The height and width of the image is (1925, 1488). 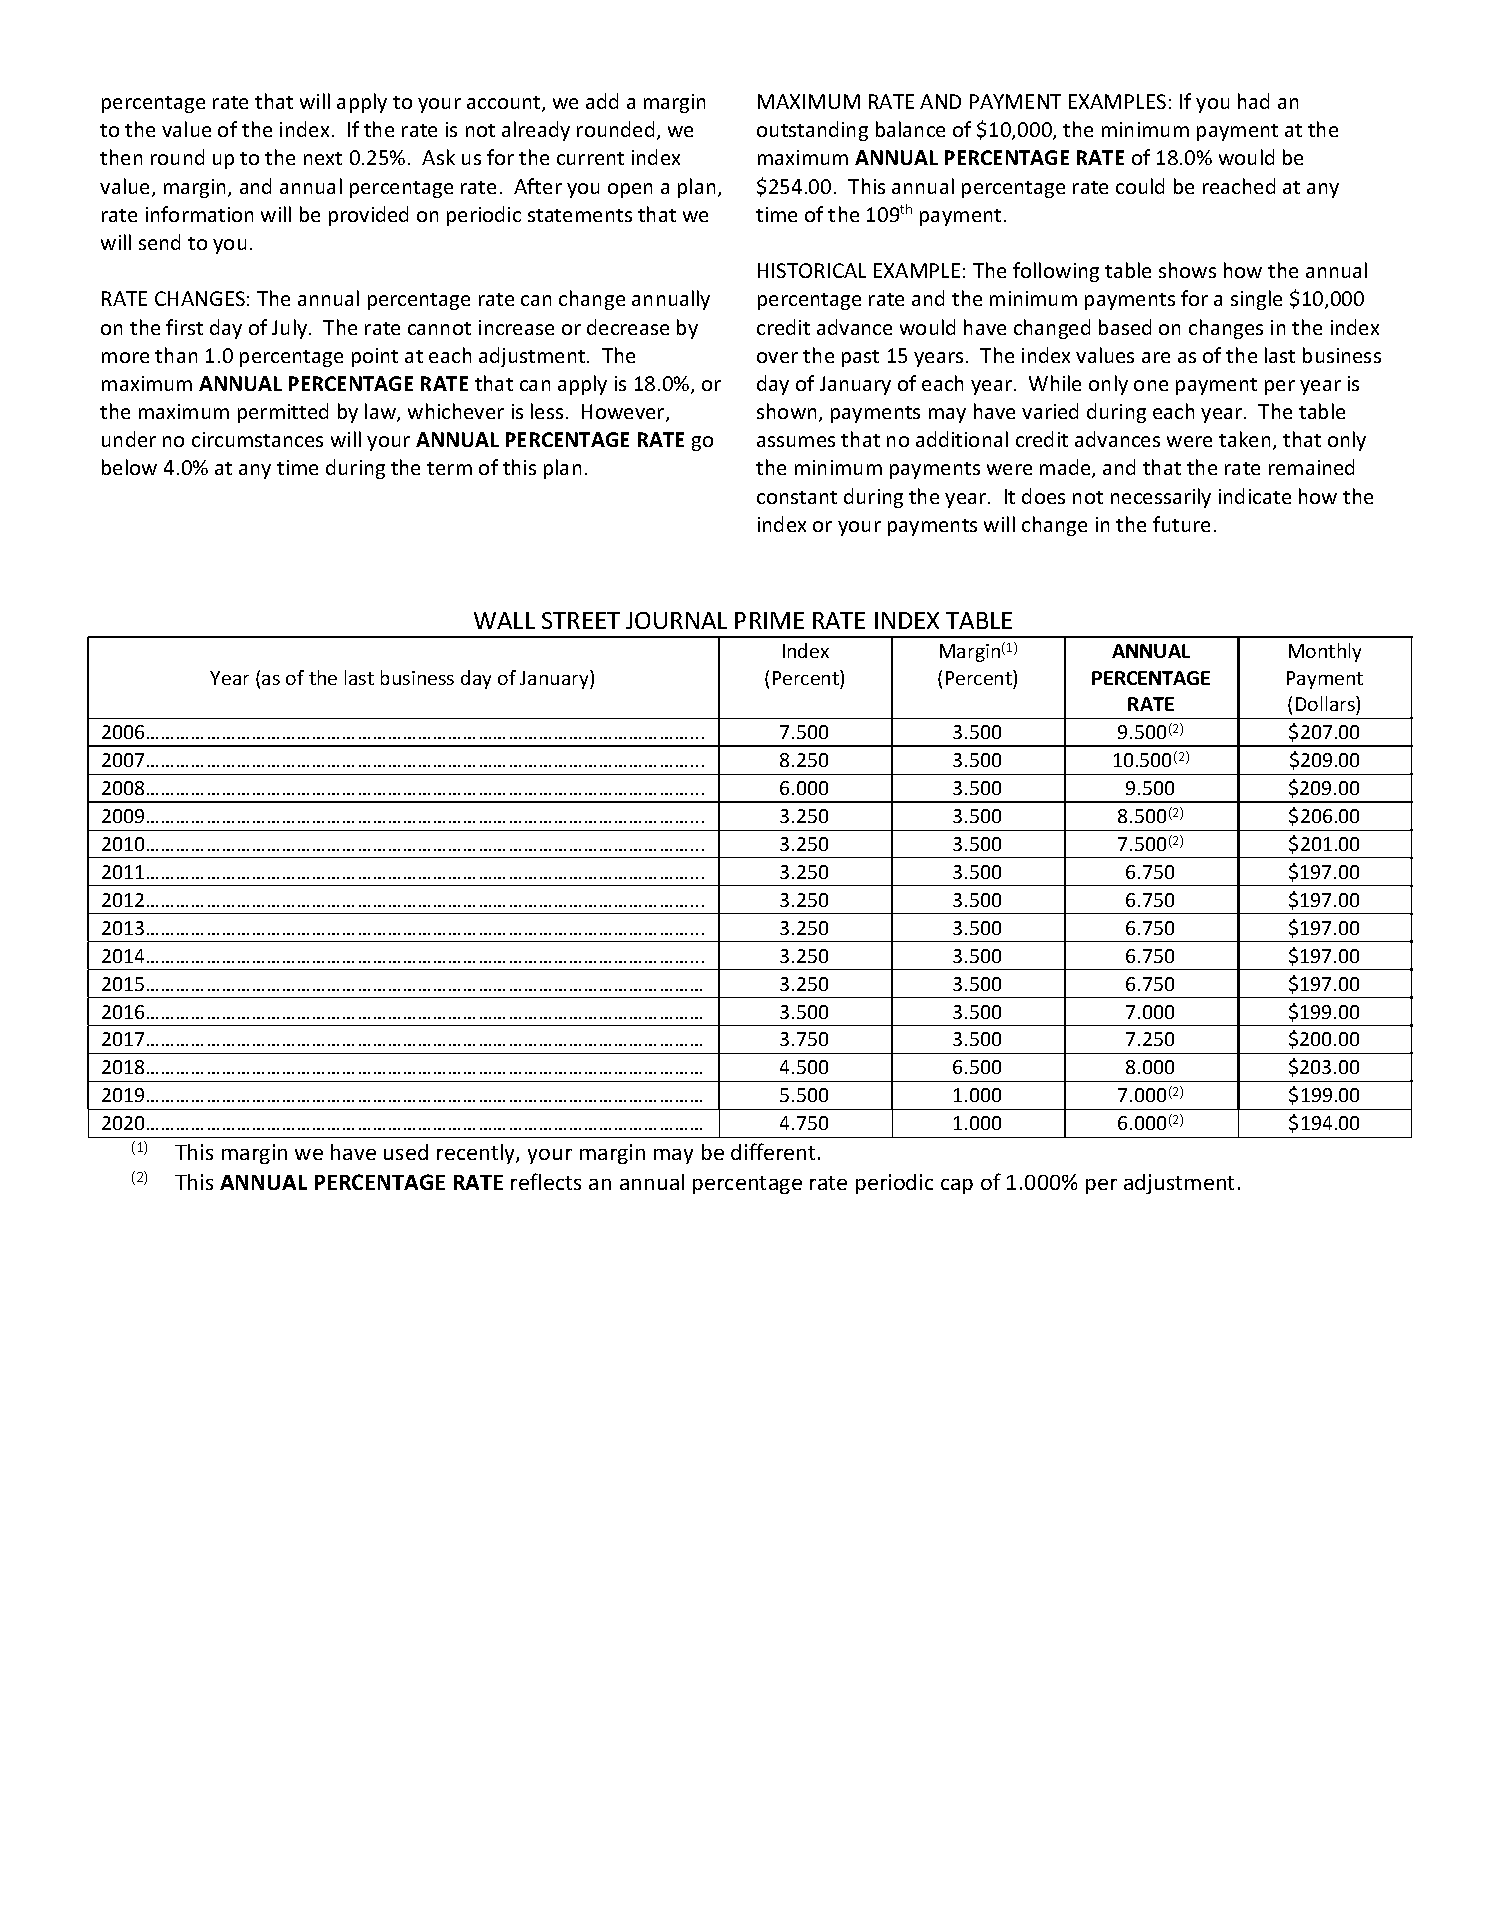 What do you see at coordinates (773, 1151) in the image?
I see `different` at bounding box center [773, 1151].
